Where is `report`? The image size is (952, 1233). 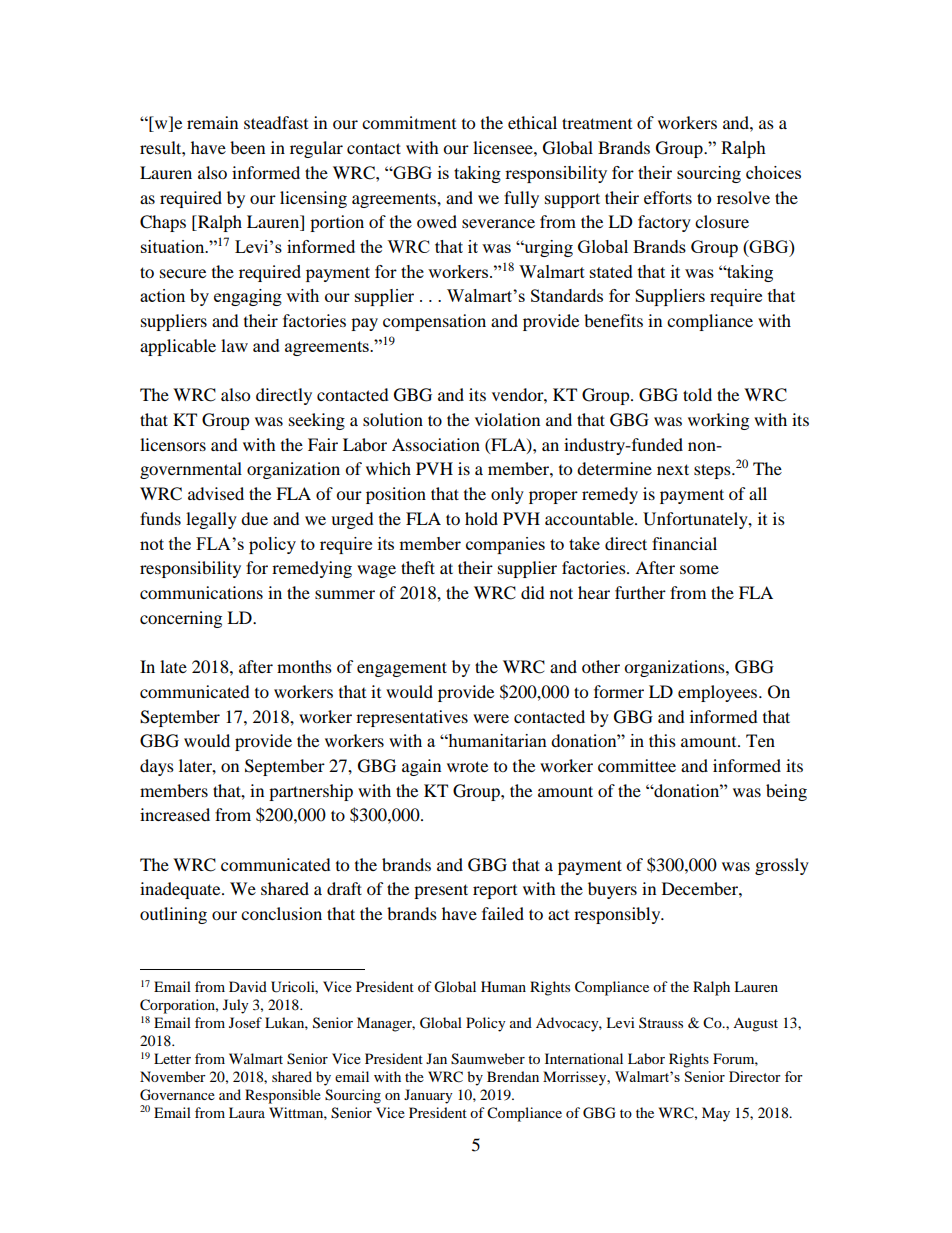
report is located at coordinates (495, 892).
